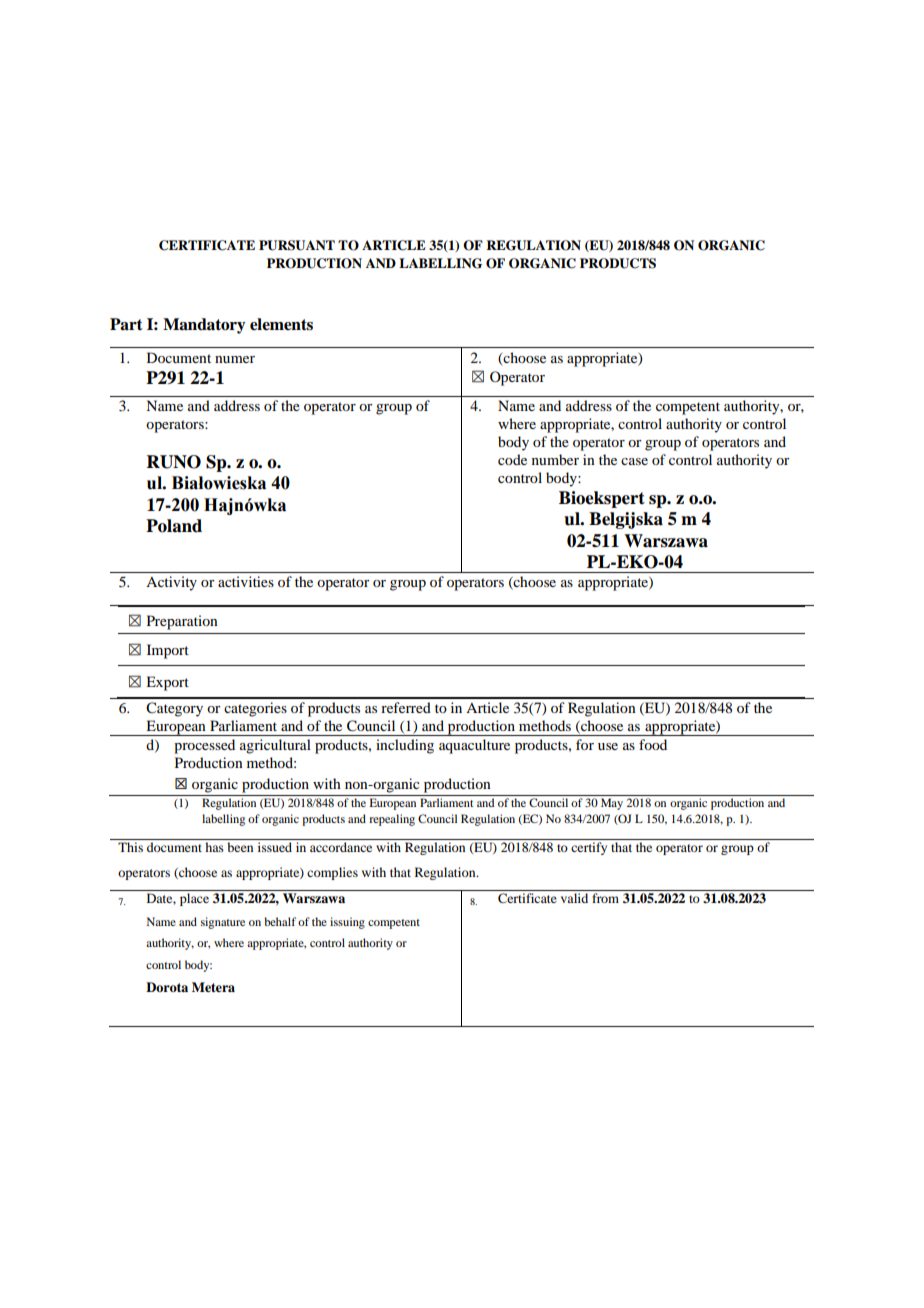 The image size is (924, 1308). What do you see at coordinates (585, 744) in the screenshot?
I see `for` at bounding box center [585, 744].
